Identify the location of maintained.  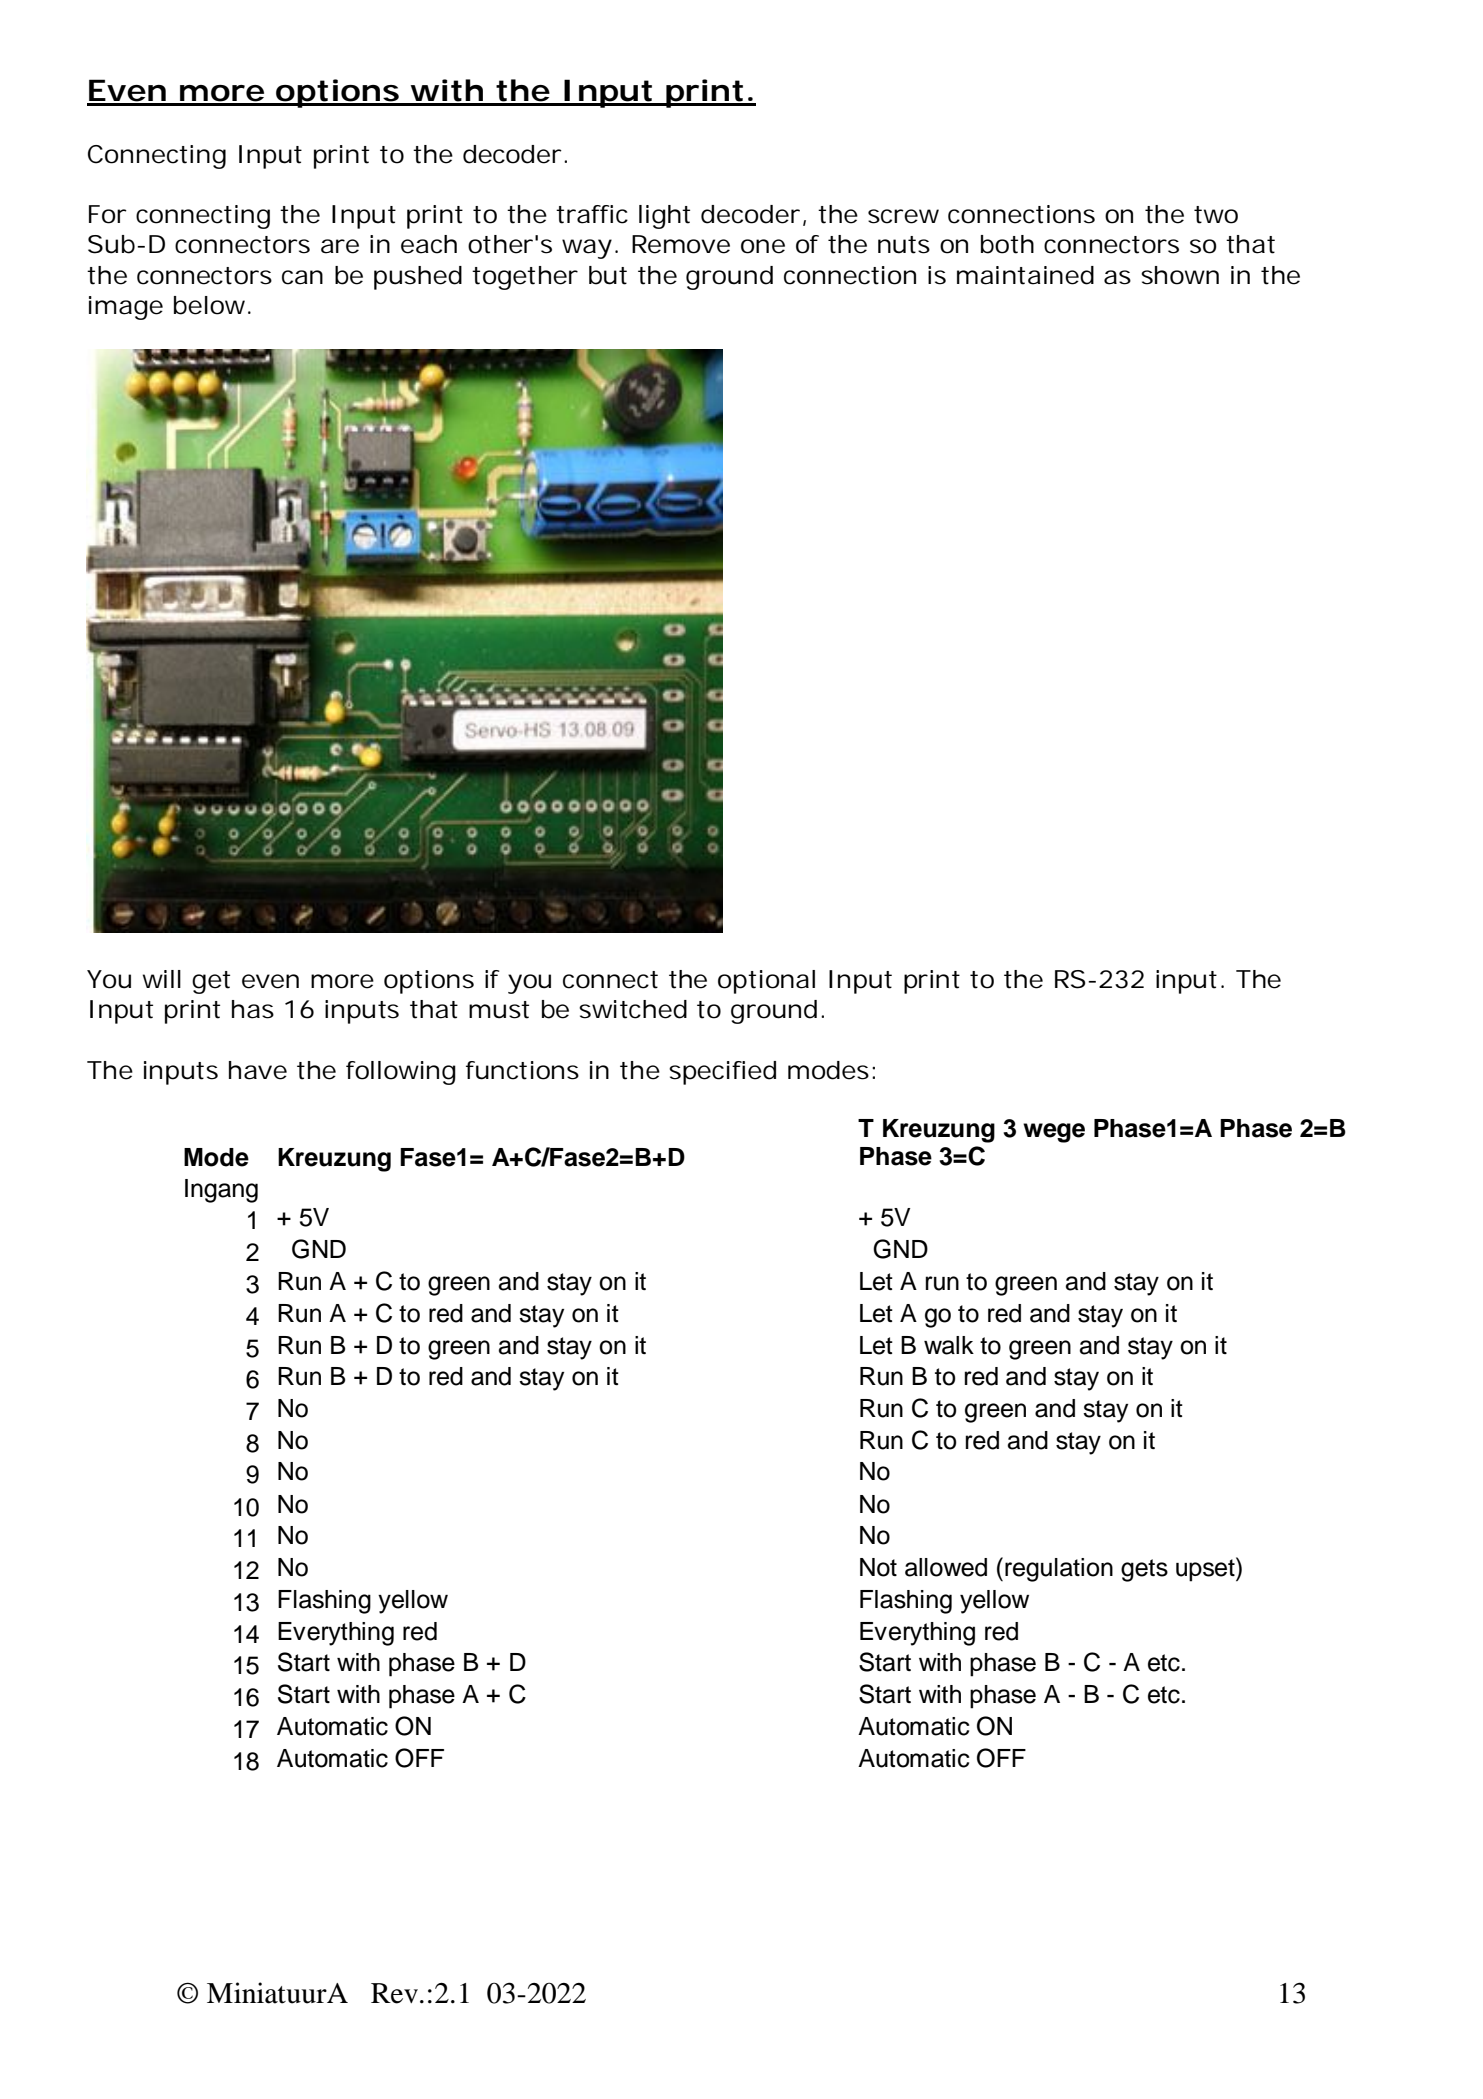
(1025, 275).
